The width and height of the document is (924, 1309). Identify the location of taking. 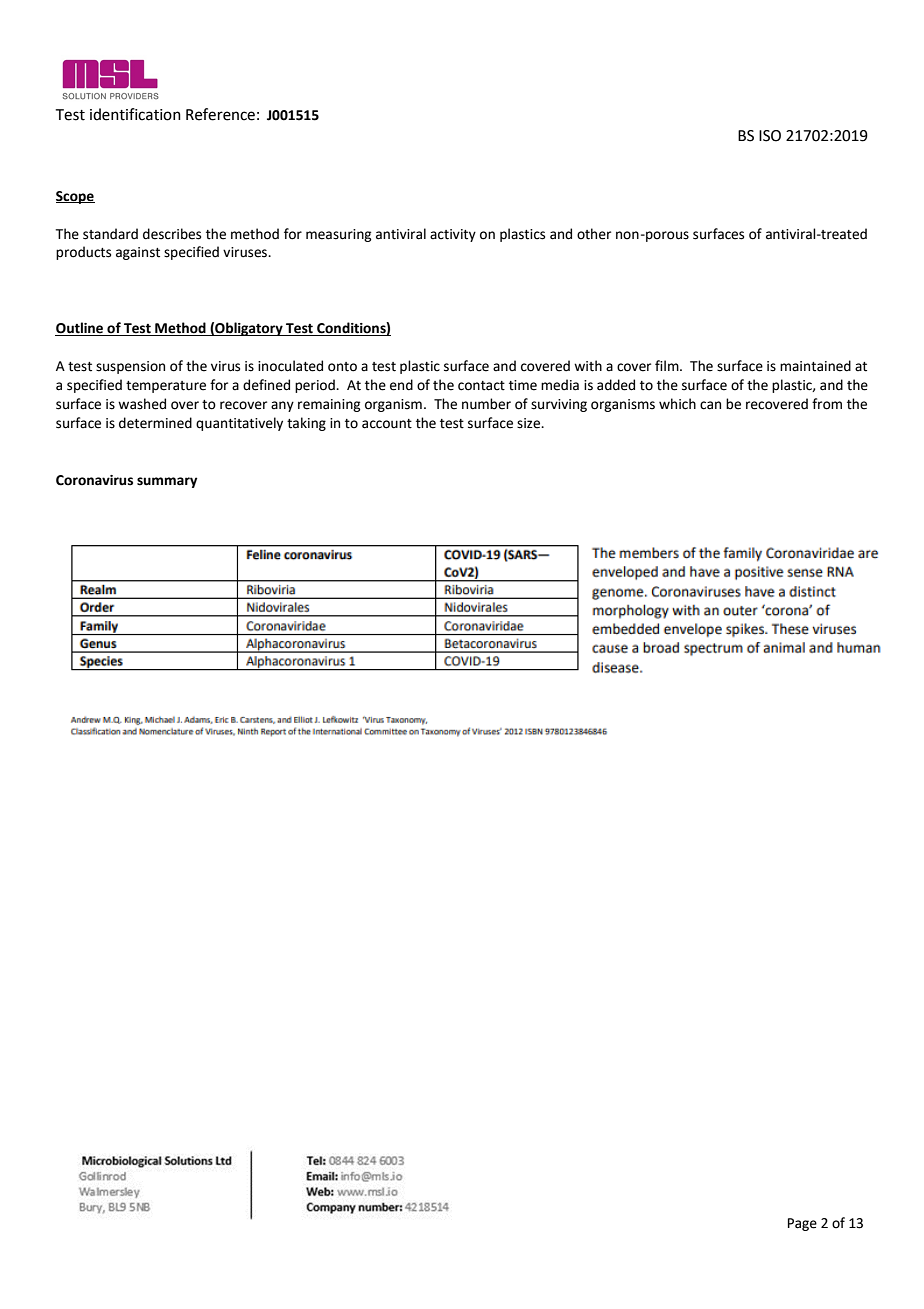
(306, 424).
